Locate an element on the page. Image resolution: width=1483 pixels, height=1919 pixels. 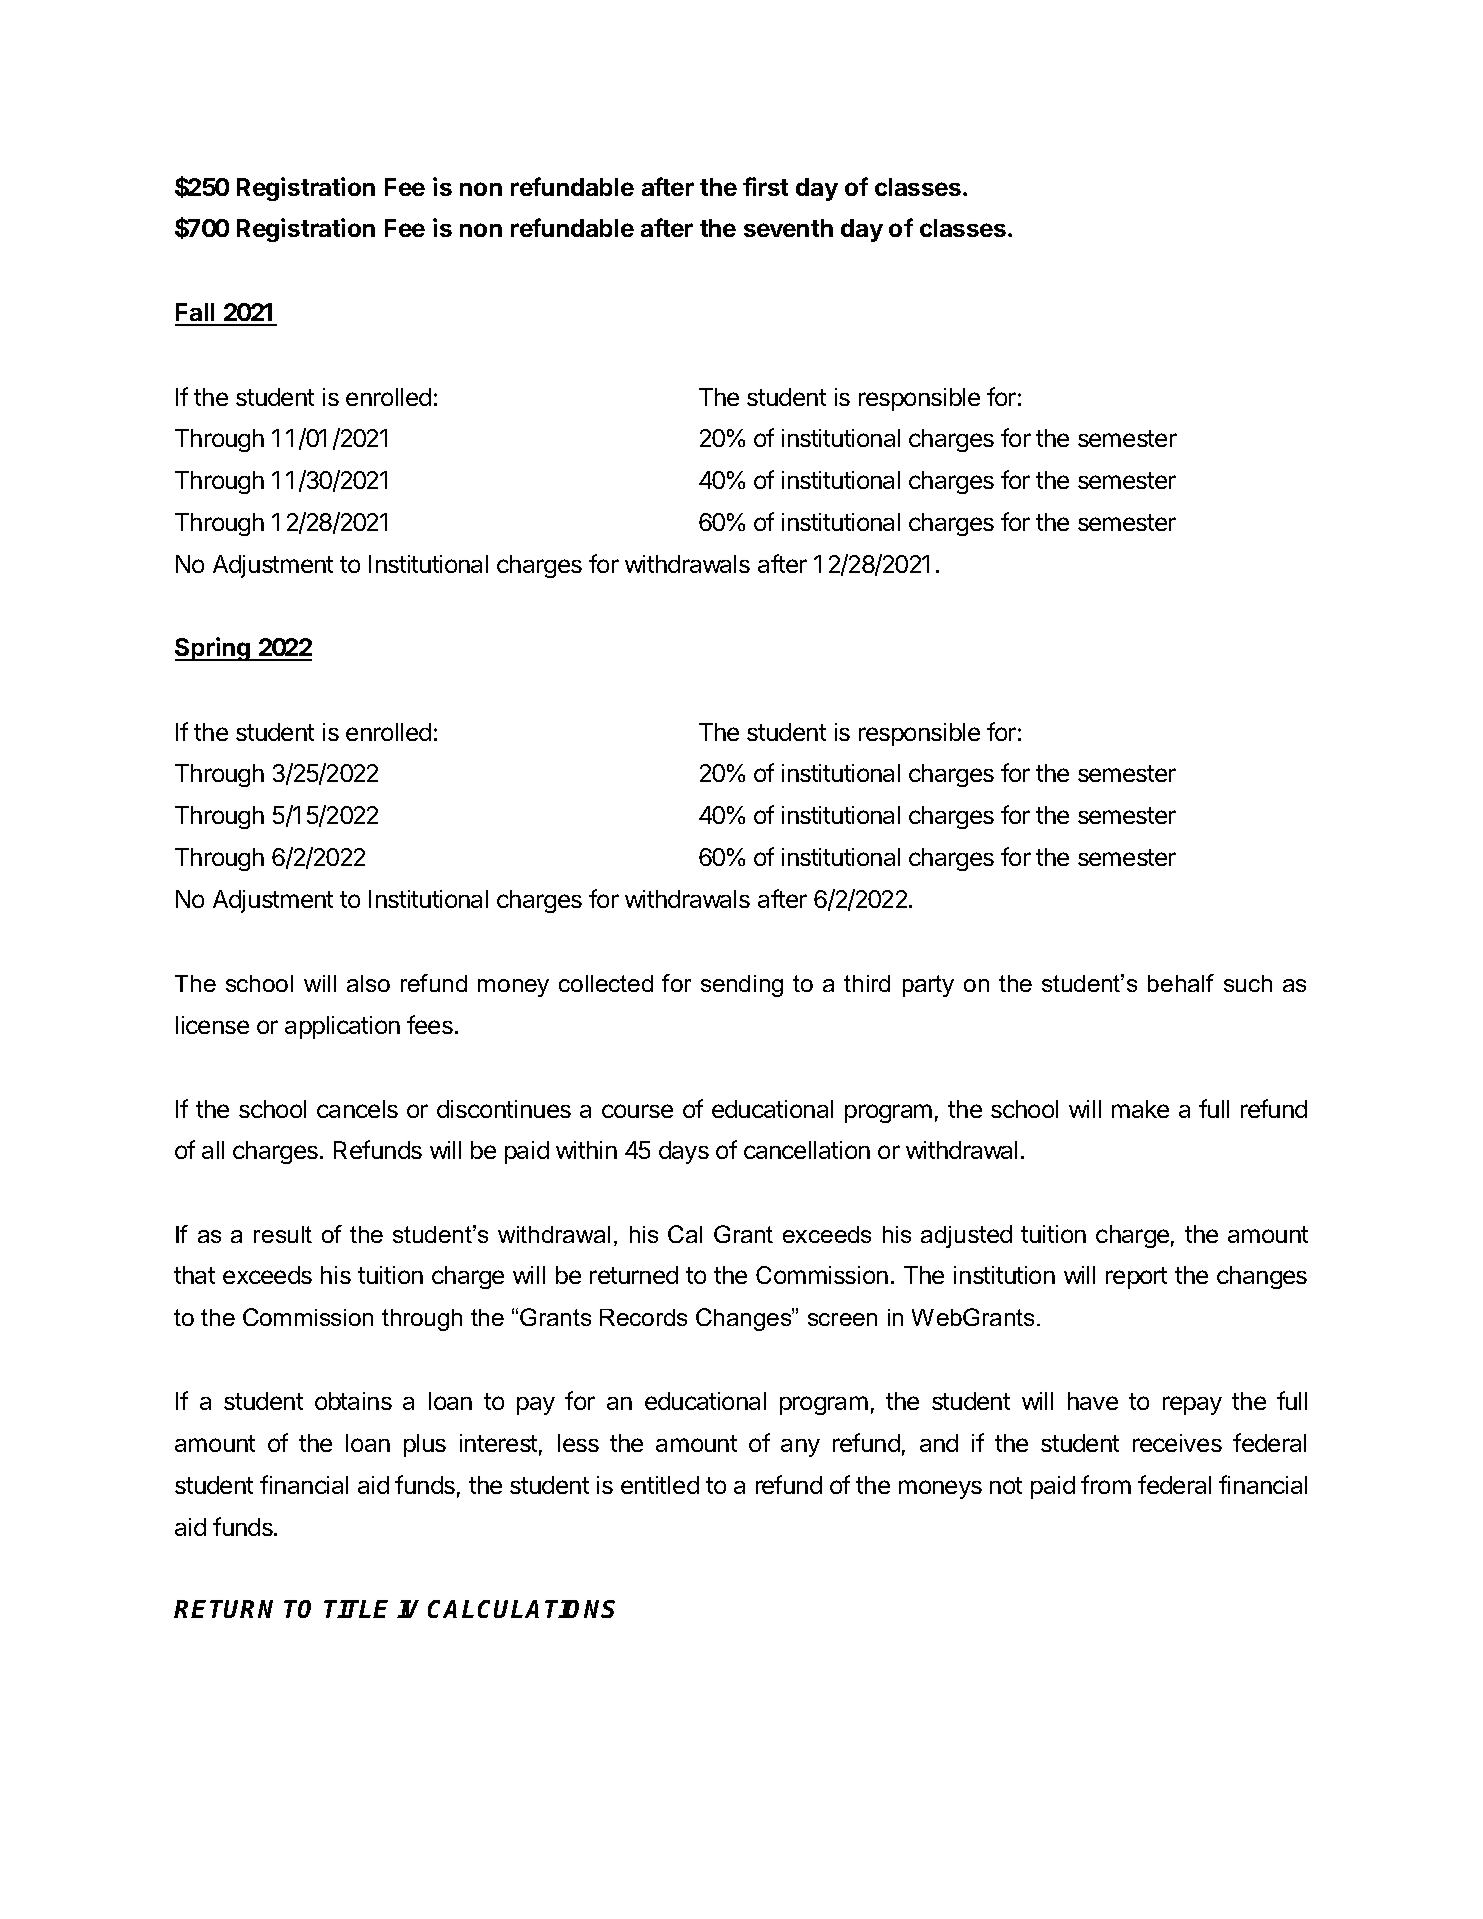
days is located at coordinates (684, 1152).
